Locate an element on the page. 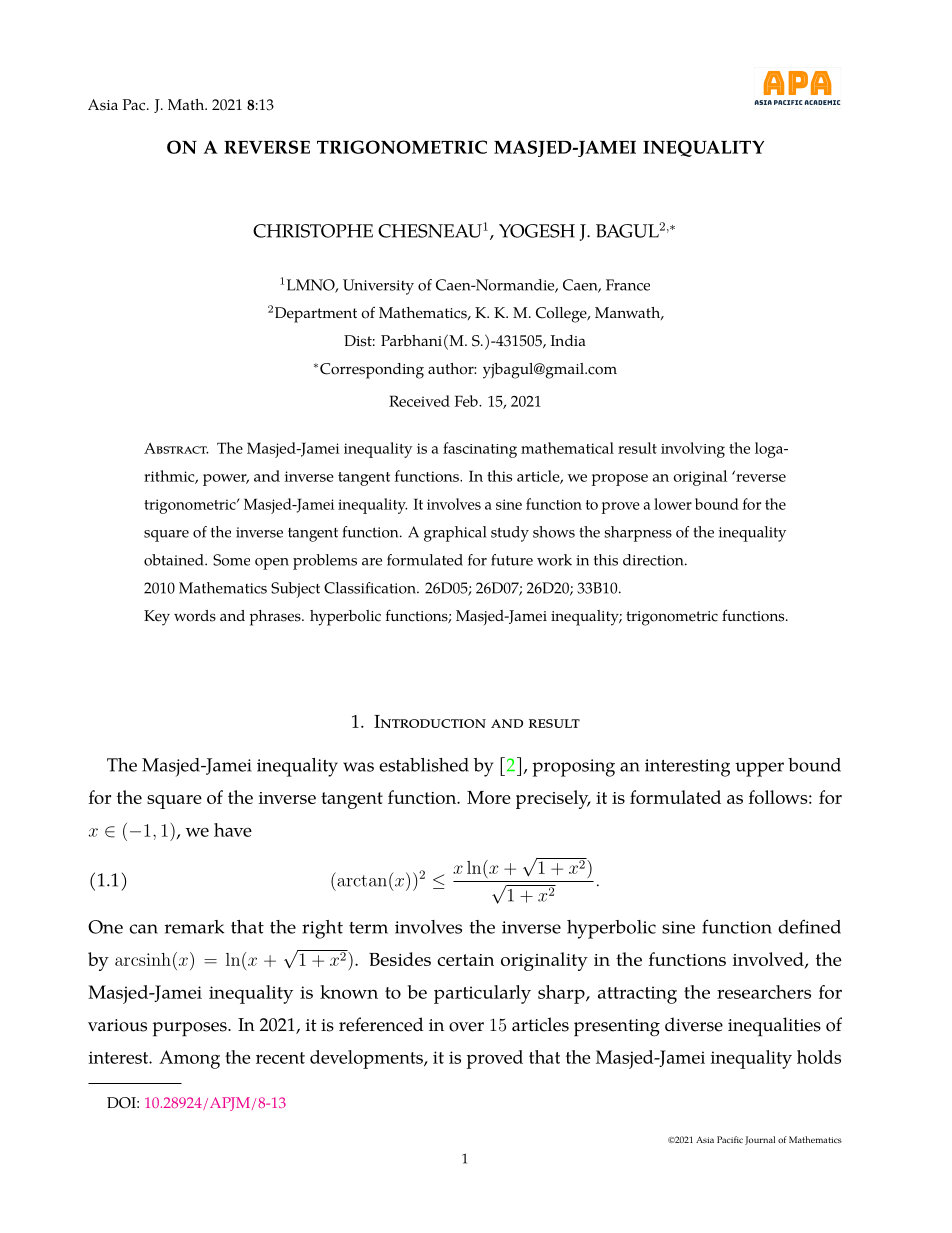  University is located at coordinates (378, 287).
